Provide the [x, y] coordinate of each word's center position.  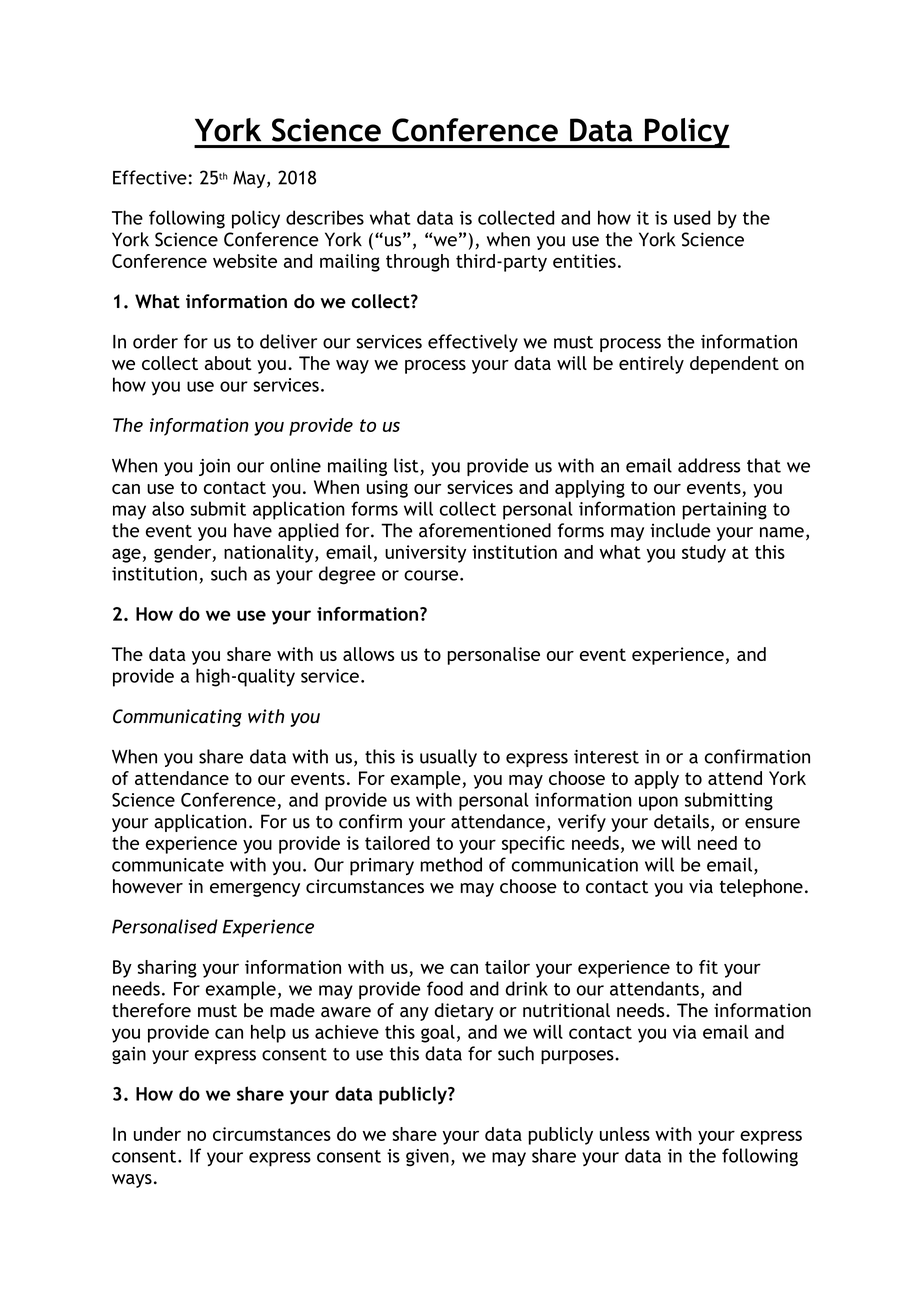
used [692, 217]
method [451, 864]
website [245, 261]
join [214, 467]
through [417, 263]
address [709, 465]
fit [708, 967]
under [157, 1134]
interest [606, 757]
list [407, 466]
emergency [255, 890]
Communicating [177, 718]
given [427, 1158]
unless [625, 1134]
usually [448, 758]
